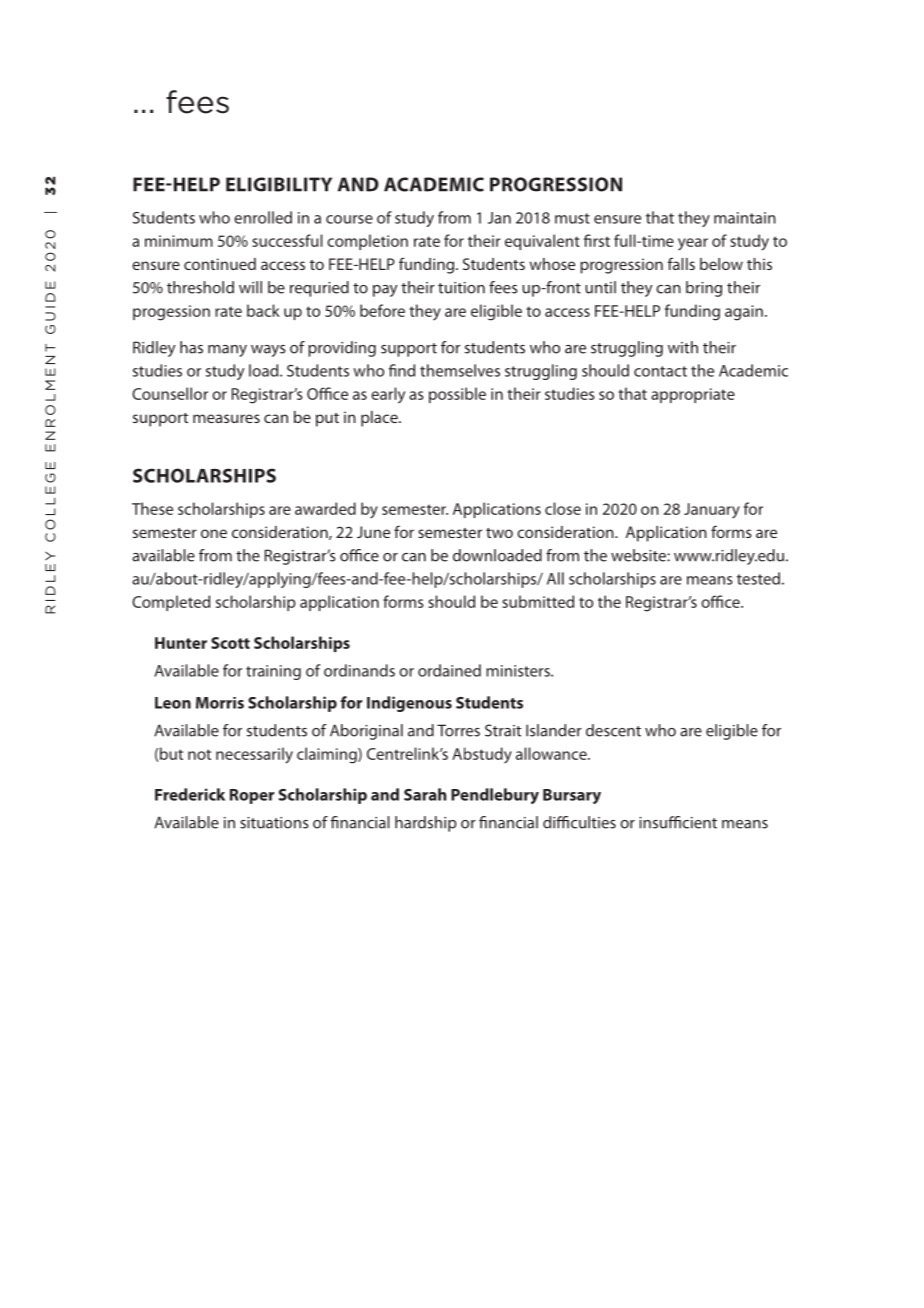 This screenshot has width=924, height=1308. What do you see at coordinates (758, 578) in the screenshot?
I see `tested` at bounding box center [758, 578].
